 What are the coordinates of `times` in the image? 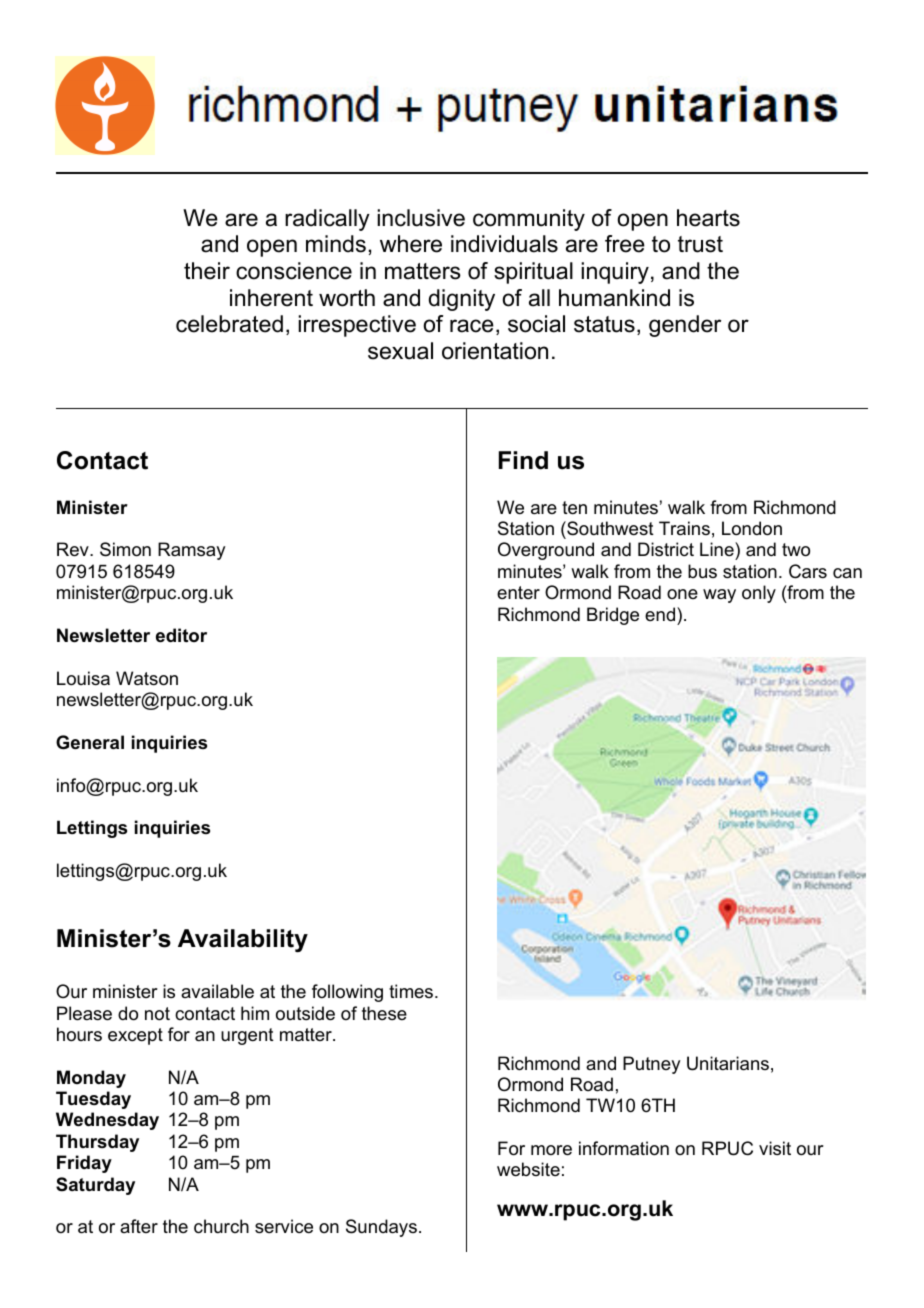 It's located at (412, 991).
